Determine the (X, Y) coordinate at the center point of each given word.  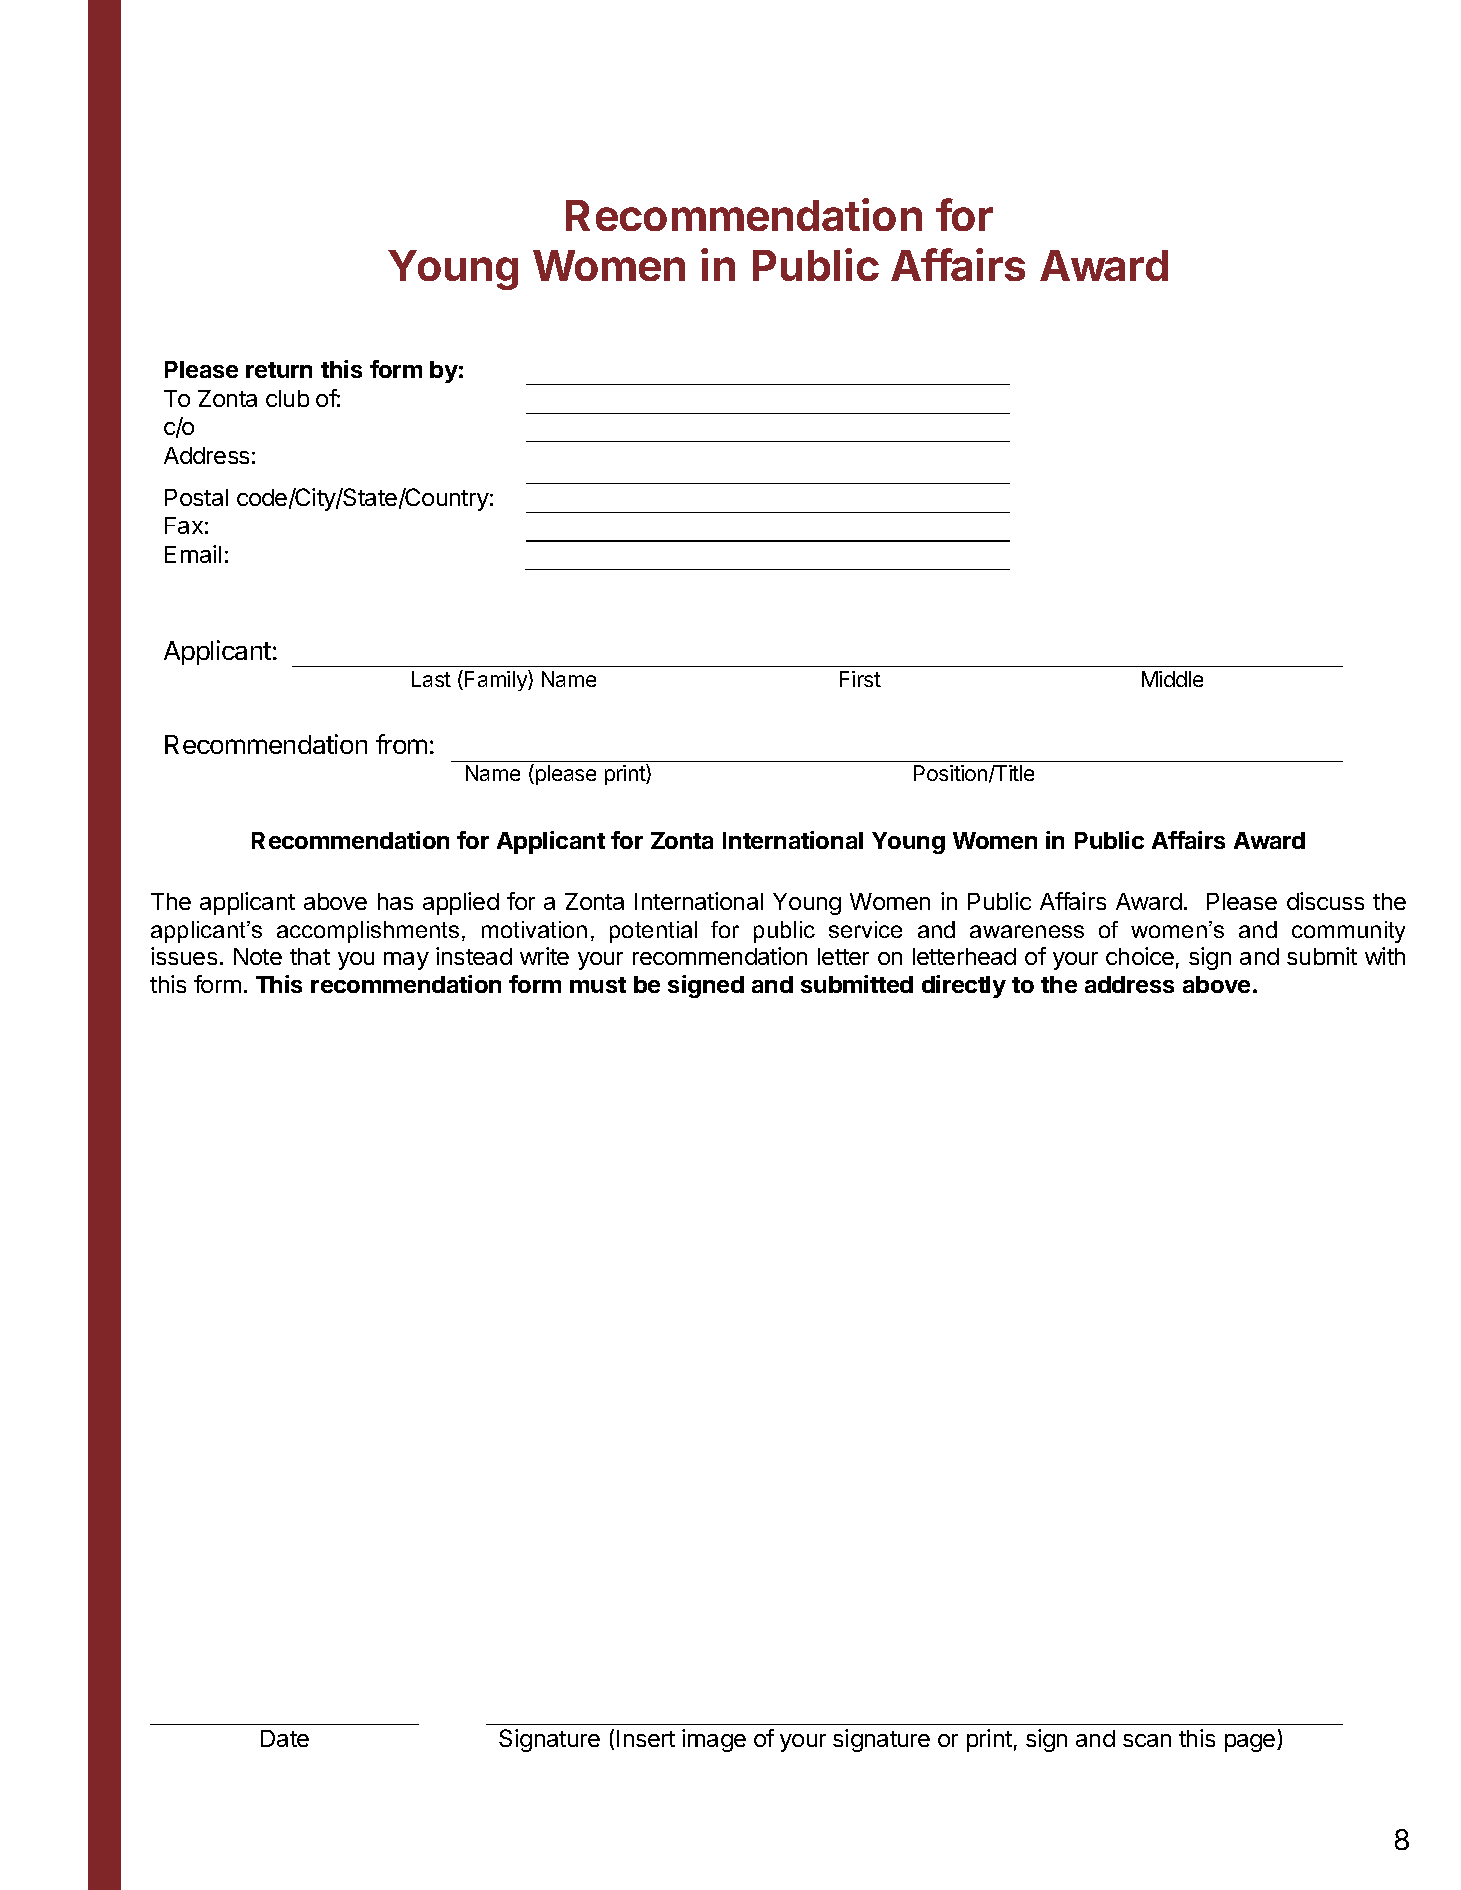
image (714, 1740)
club (287, 398)
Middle (1172, 679)
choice (1140, 956)
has (395, 901)
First (860, 679)
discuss (1325, 901)
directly (964, 986)
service (865, 929)
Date (285, 1738)
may (406, 961)
